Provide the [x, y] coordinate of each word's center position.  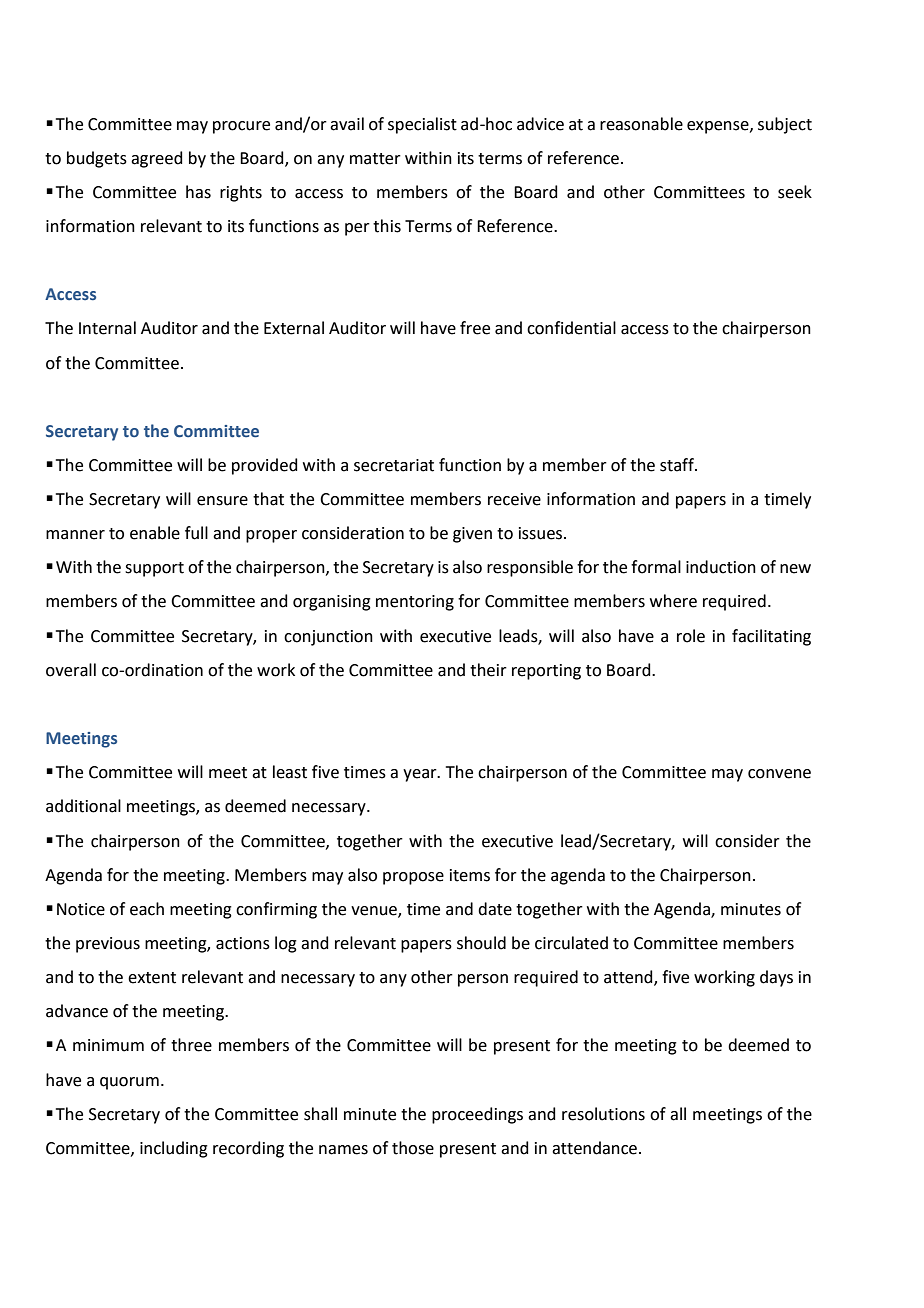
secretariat [394, 465]
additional [83, 806]
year [421, 775]
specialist [422, 125]
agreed [157, 159]
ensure [222, 501]
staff [678, 465]
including [174, 1149]
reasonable [641, 124]
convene [779, 774]
